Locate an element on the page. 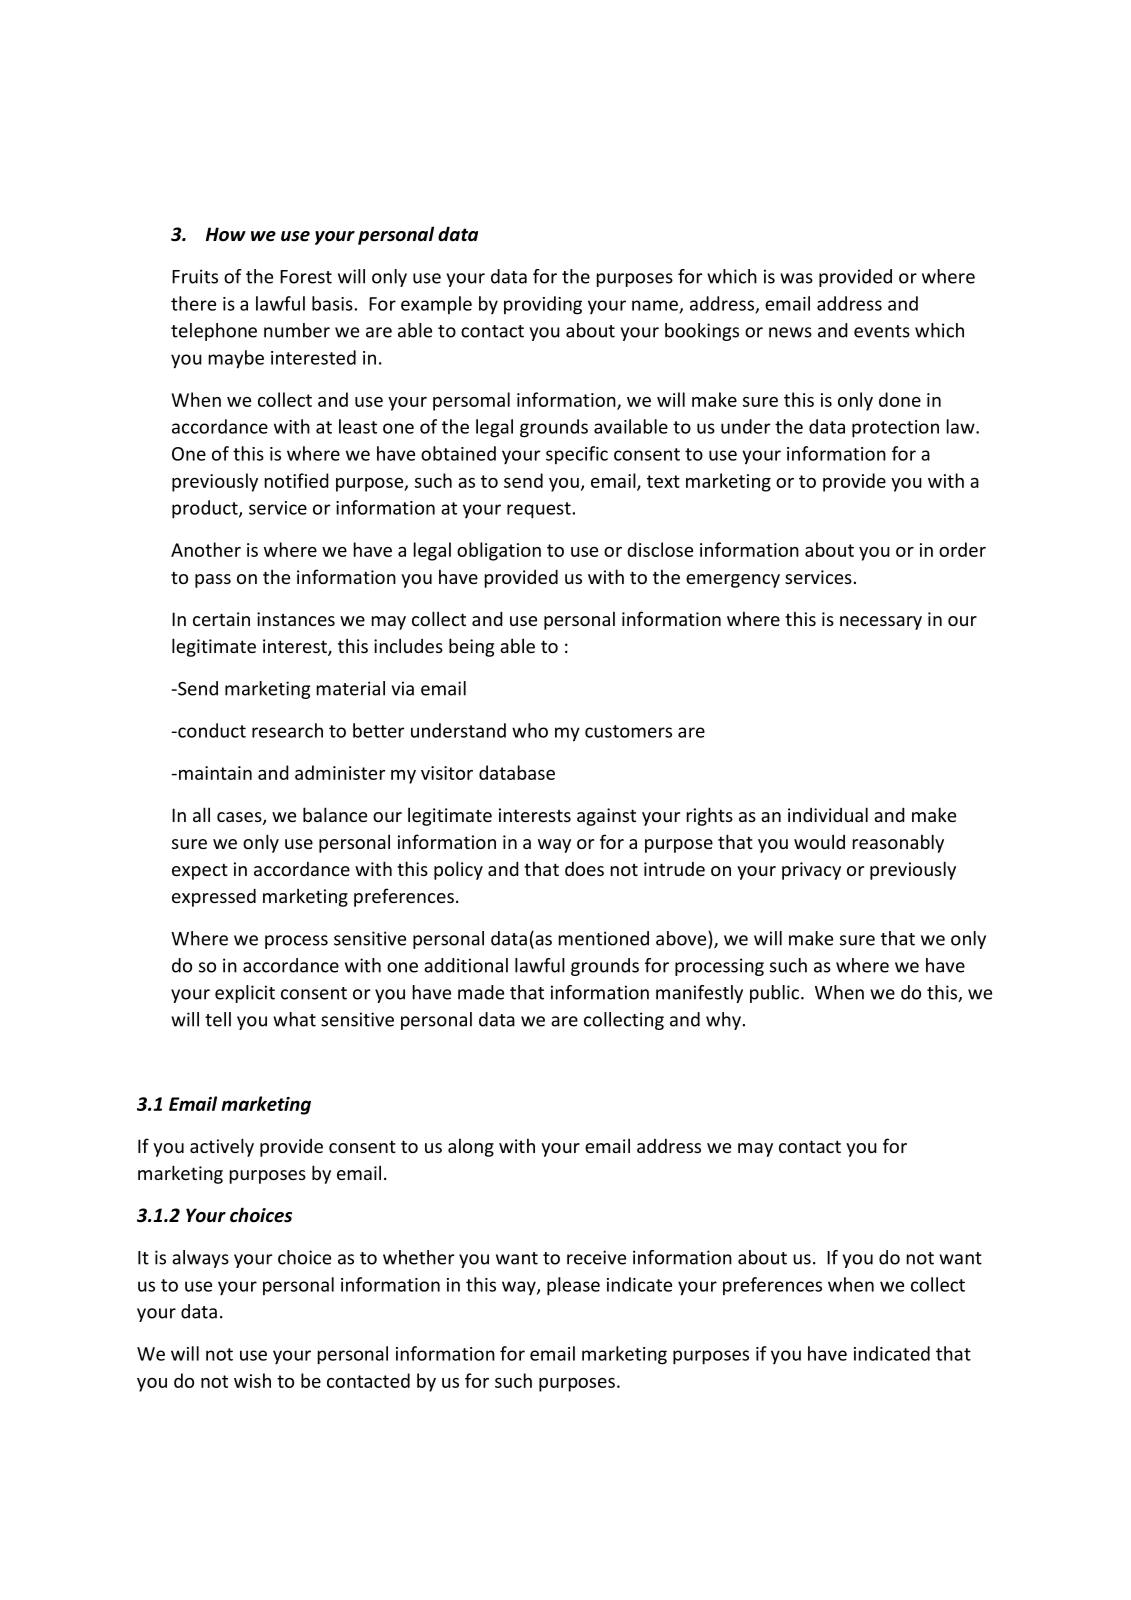  being is located at coordinates (471, 647).
